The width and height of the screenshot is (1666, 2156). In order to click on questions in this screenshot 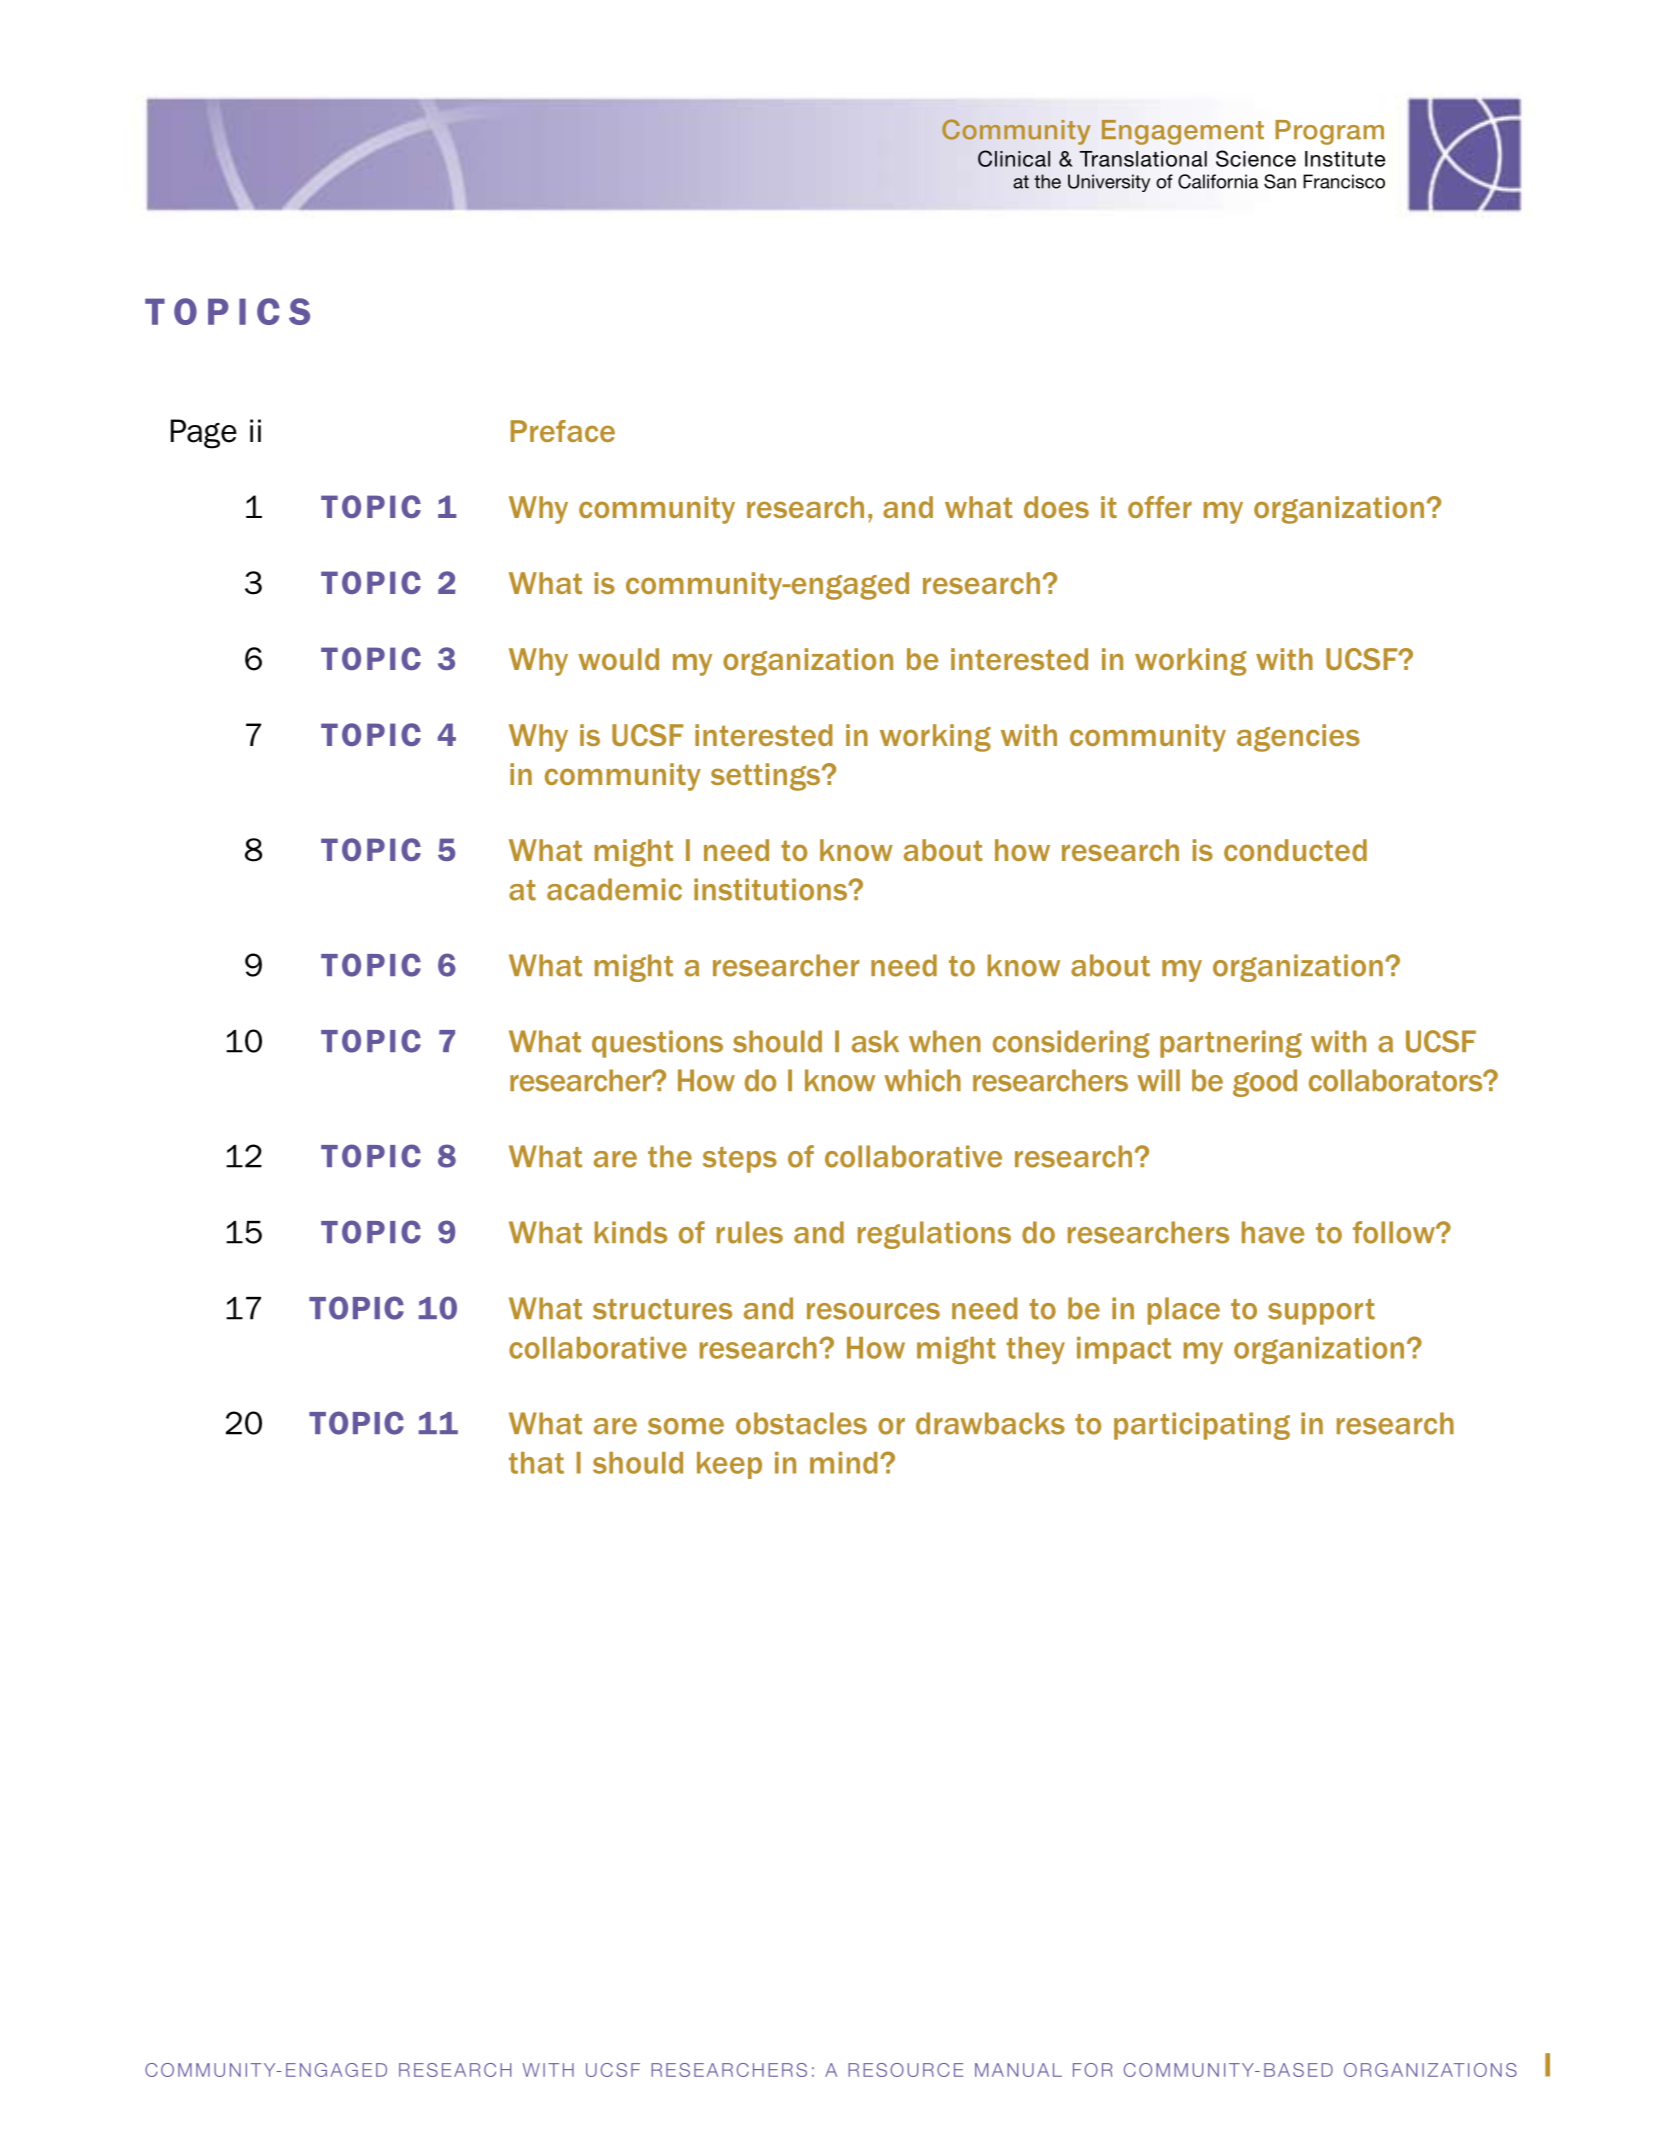, I will do `click(657, 1044)`.
